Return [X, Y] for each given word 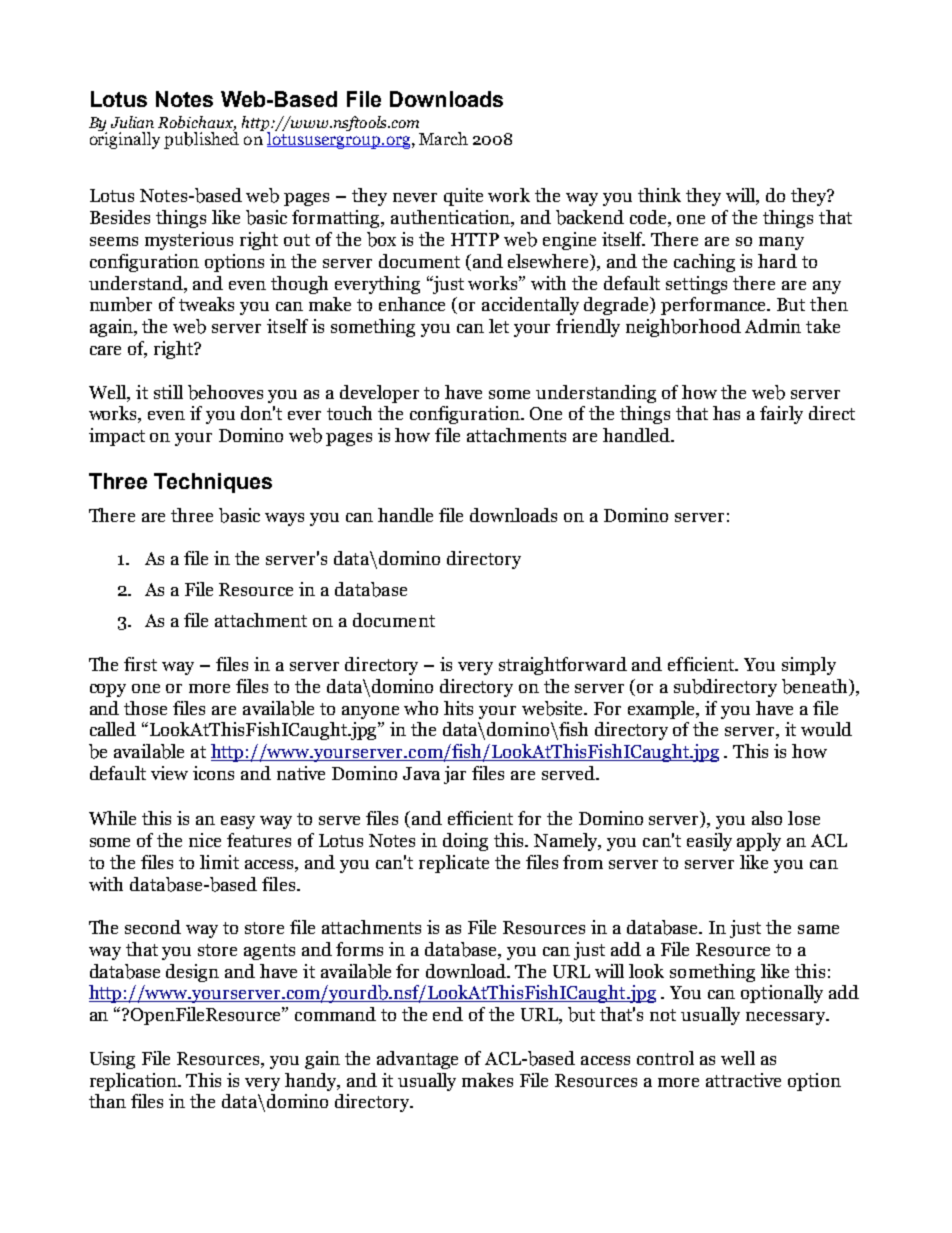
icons [213, 773]
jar [455, 775]
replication [135, 1082]
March [443, 138]
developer [379, 394]
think [659, 195]
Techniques [213, 483]
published [201, 139]
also [767, 818]
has [726, 413]
